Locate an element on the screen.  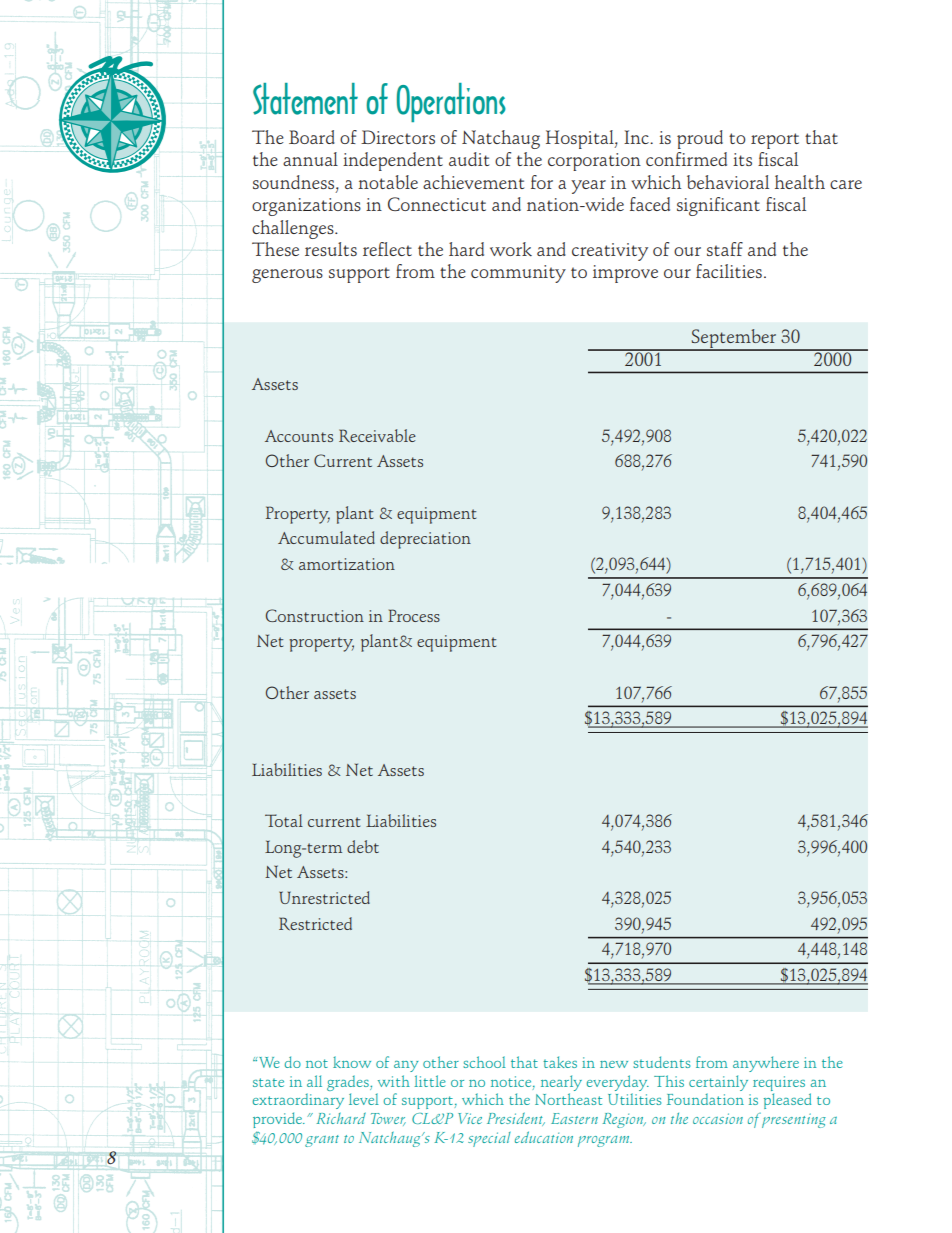
anywhere is located at coordinates (766, 1064).
